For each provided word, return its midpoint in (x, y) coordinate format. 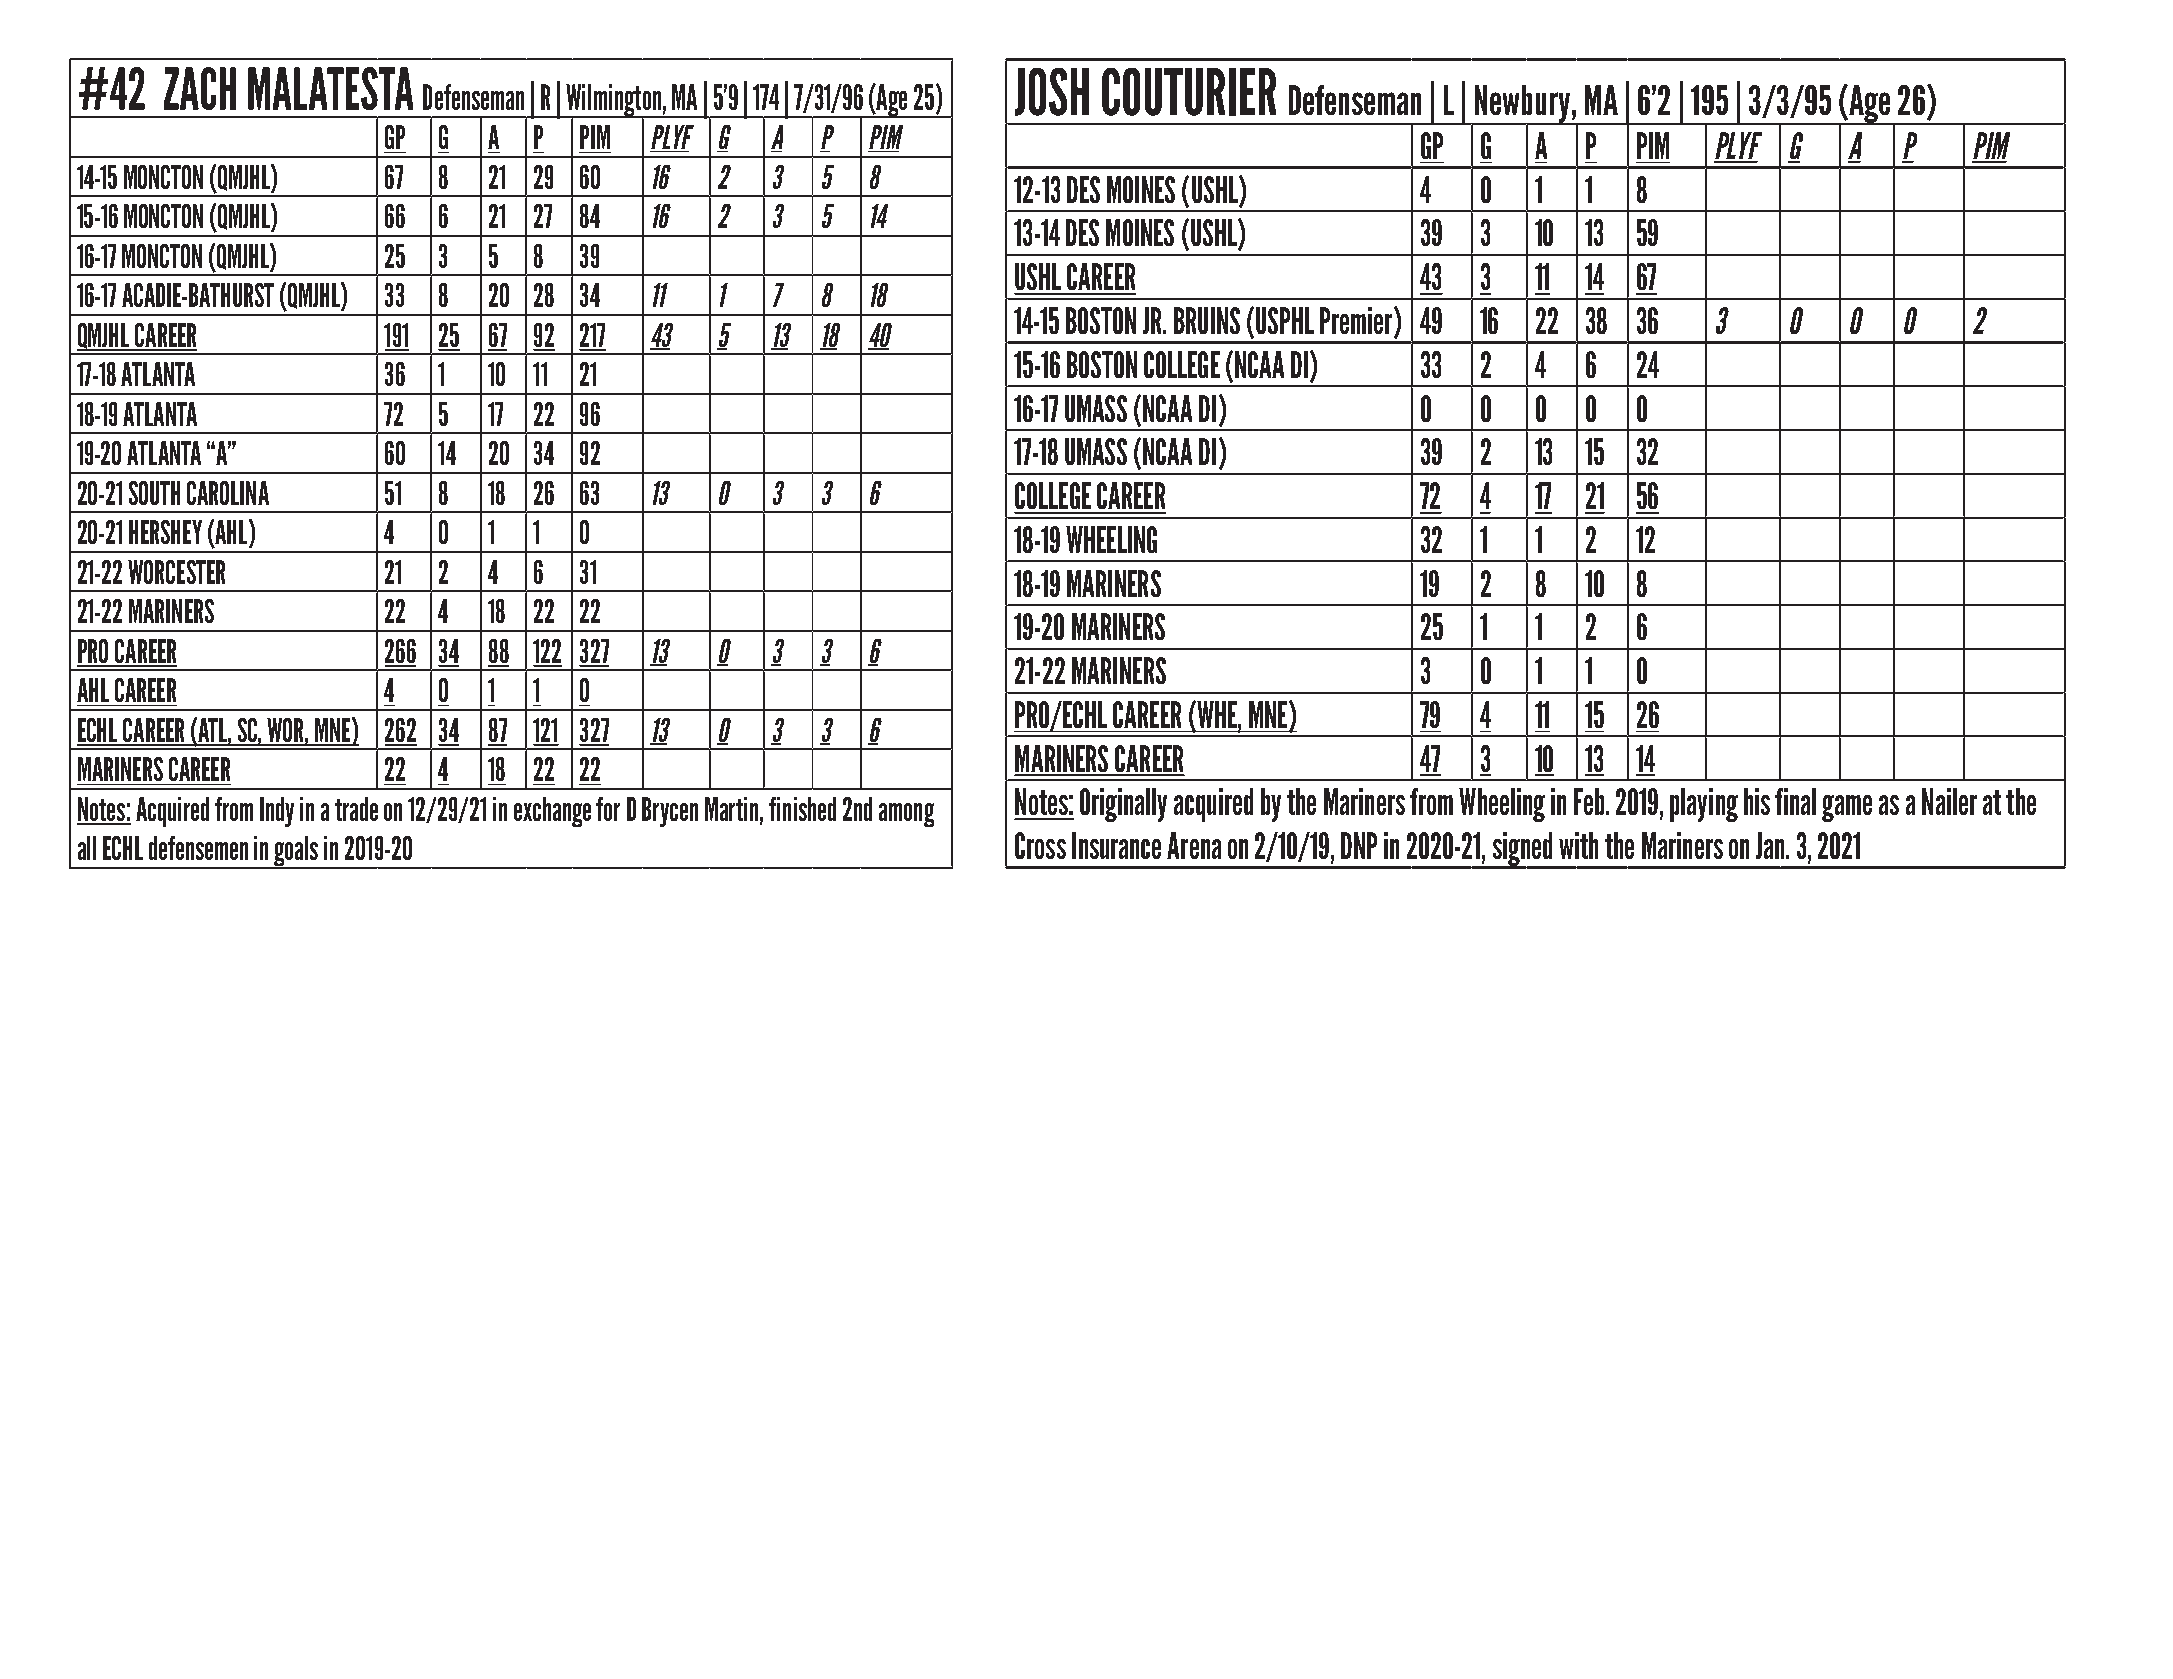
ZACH (200, 88)
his (1757, 801)
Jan (1770, 845)
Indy (277, 812)
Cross (1040, 845)
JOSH (1052, 92)
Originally (1123, 805)
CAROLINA (228, 493)
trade (356, 809)
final (1795, 801)
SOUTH (154, 493)
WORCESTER (176, 572)
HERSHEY (165, 532)
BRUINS (1207, 320)
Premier (1357, 322)
